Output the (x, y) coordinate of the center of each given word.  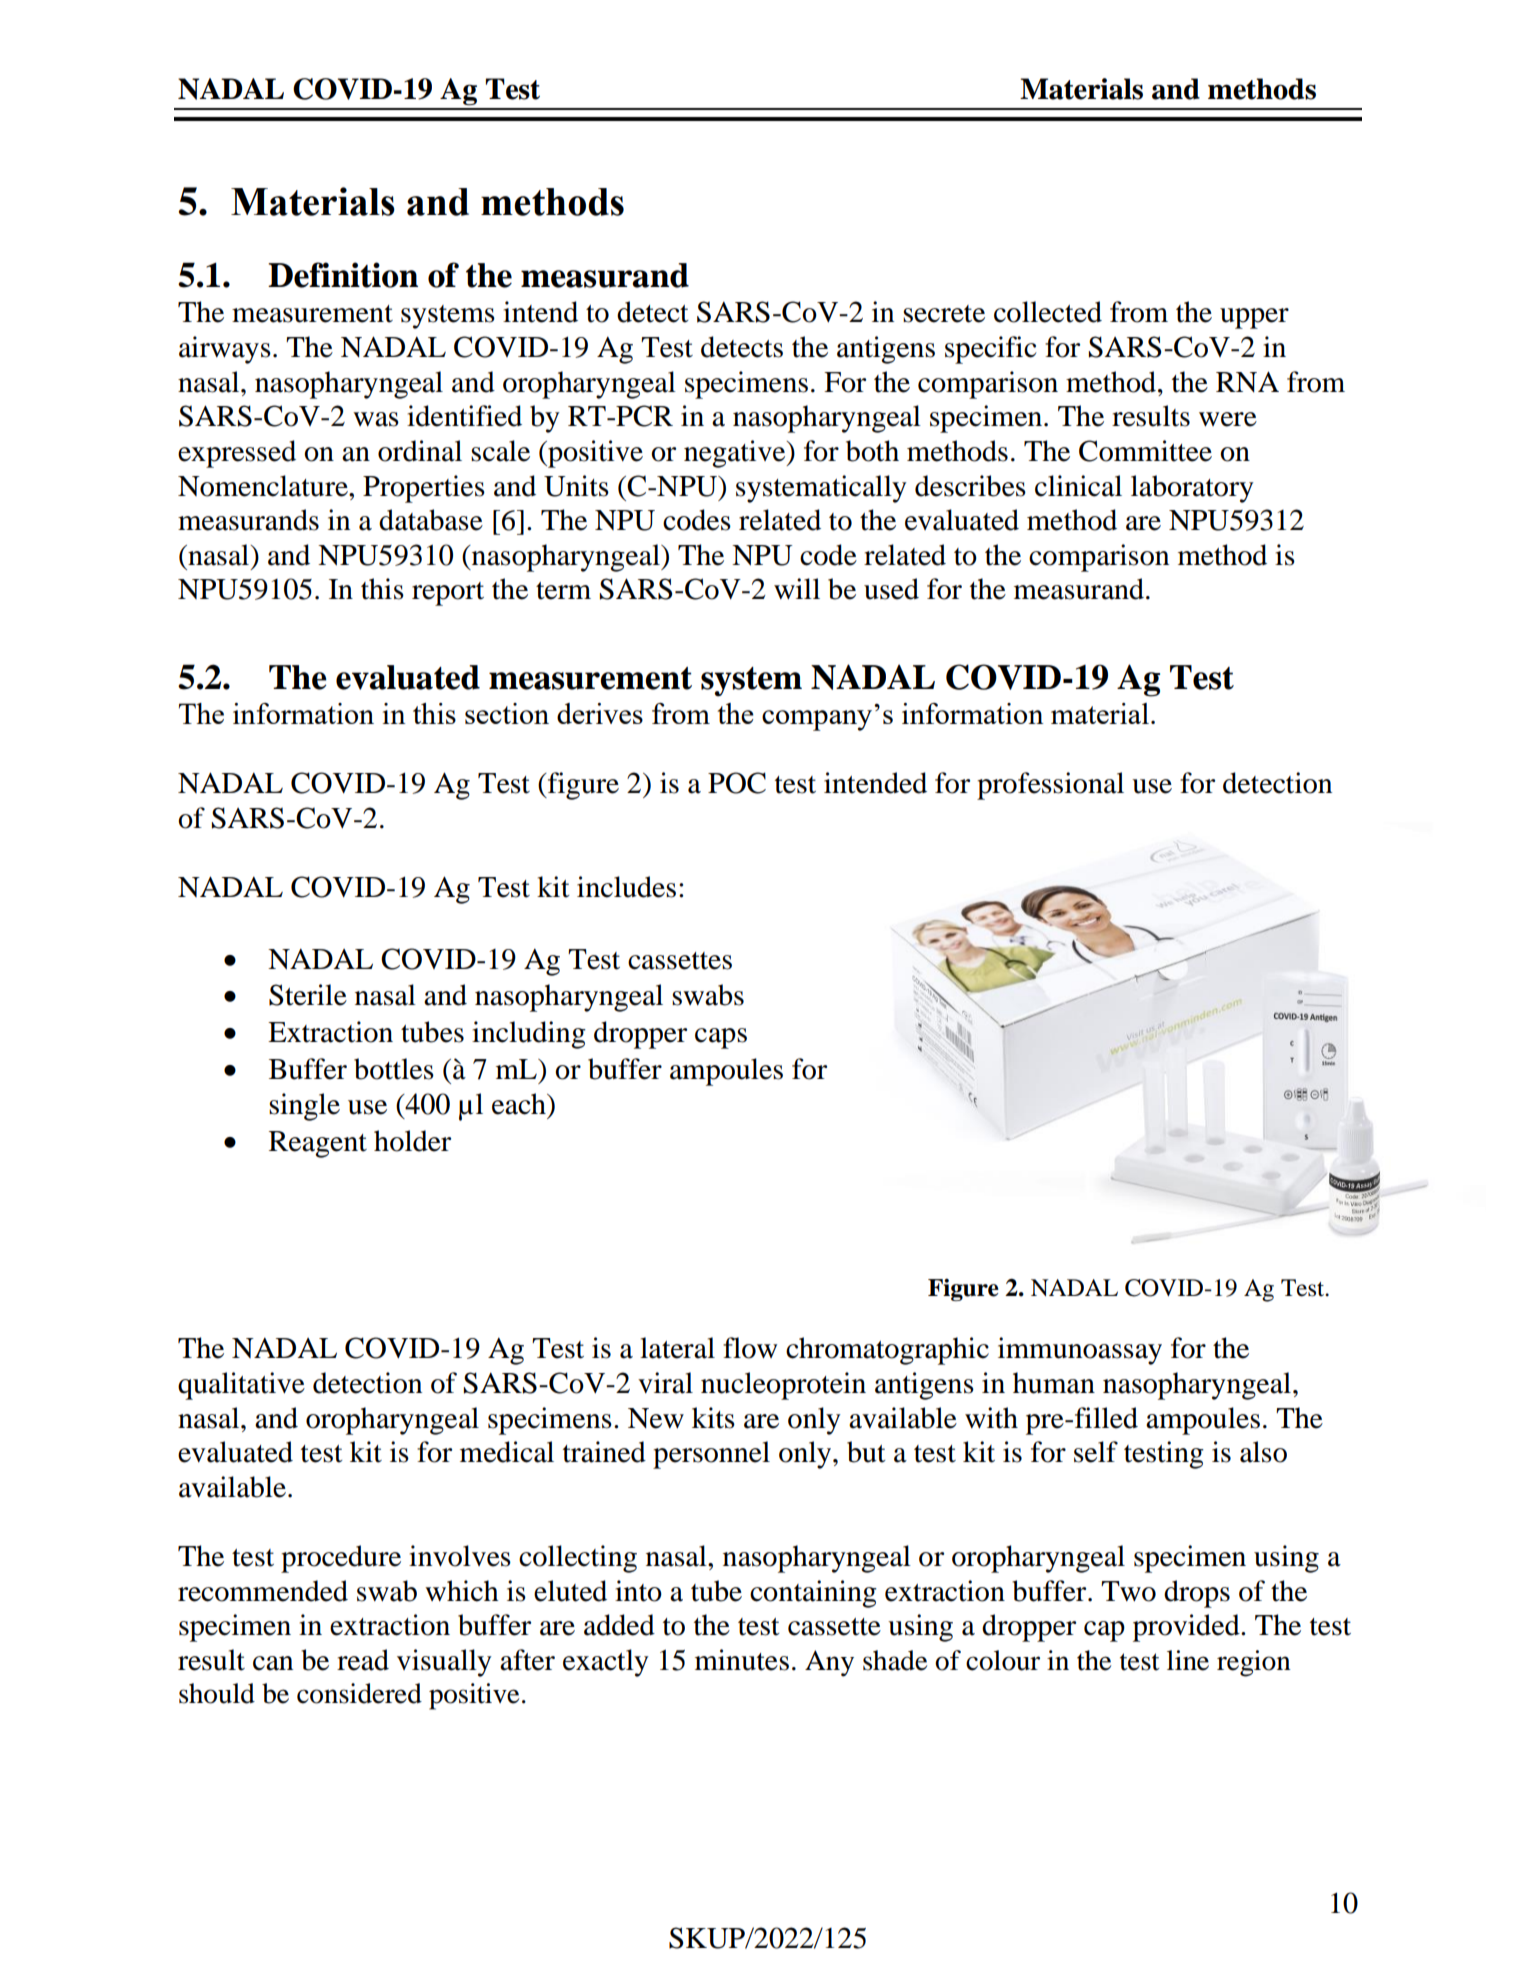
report (448, 594)
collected (1048, 312)
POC (737, 783)
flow (750, 1348)
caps (721, 1038)
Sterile (308, 995)
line (1188, 1660)
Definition (343, 275)
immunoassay (1080, 1351)
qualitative (241, 1386)
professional (1050, 786)
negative (736, 454)
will (797, 588)
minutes (742, 1660)
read (363, 1660)
